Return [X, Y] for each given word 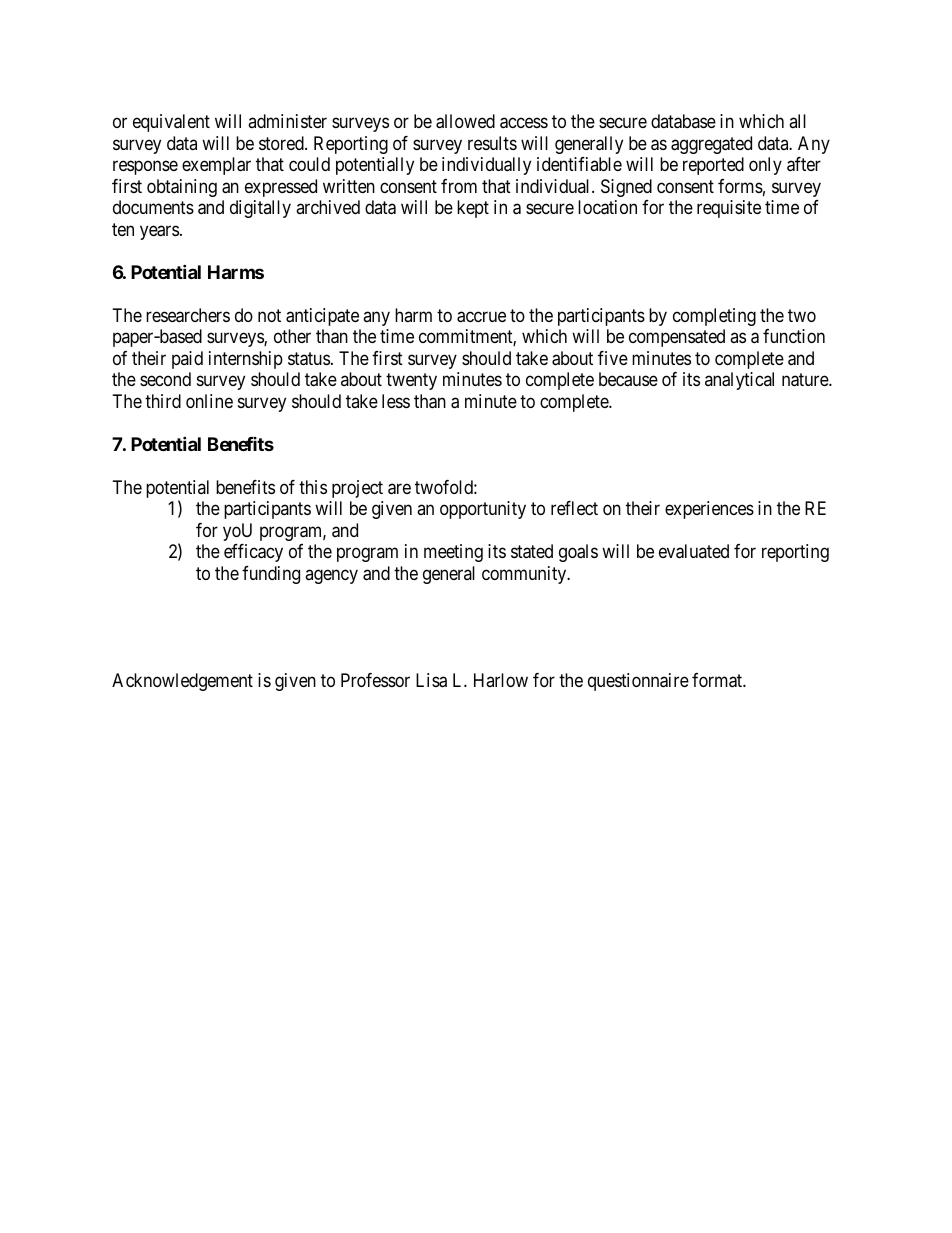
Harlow [501, 680]
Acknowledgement [182, 682]
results [492, 143]
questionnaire [638, 682]
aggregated [711, 145]
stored [282, 143]
